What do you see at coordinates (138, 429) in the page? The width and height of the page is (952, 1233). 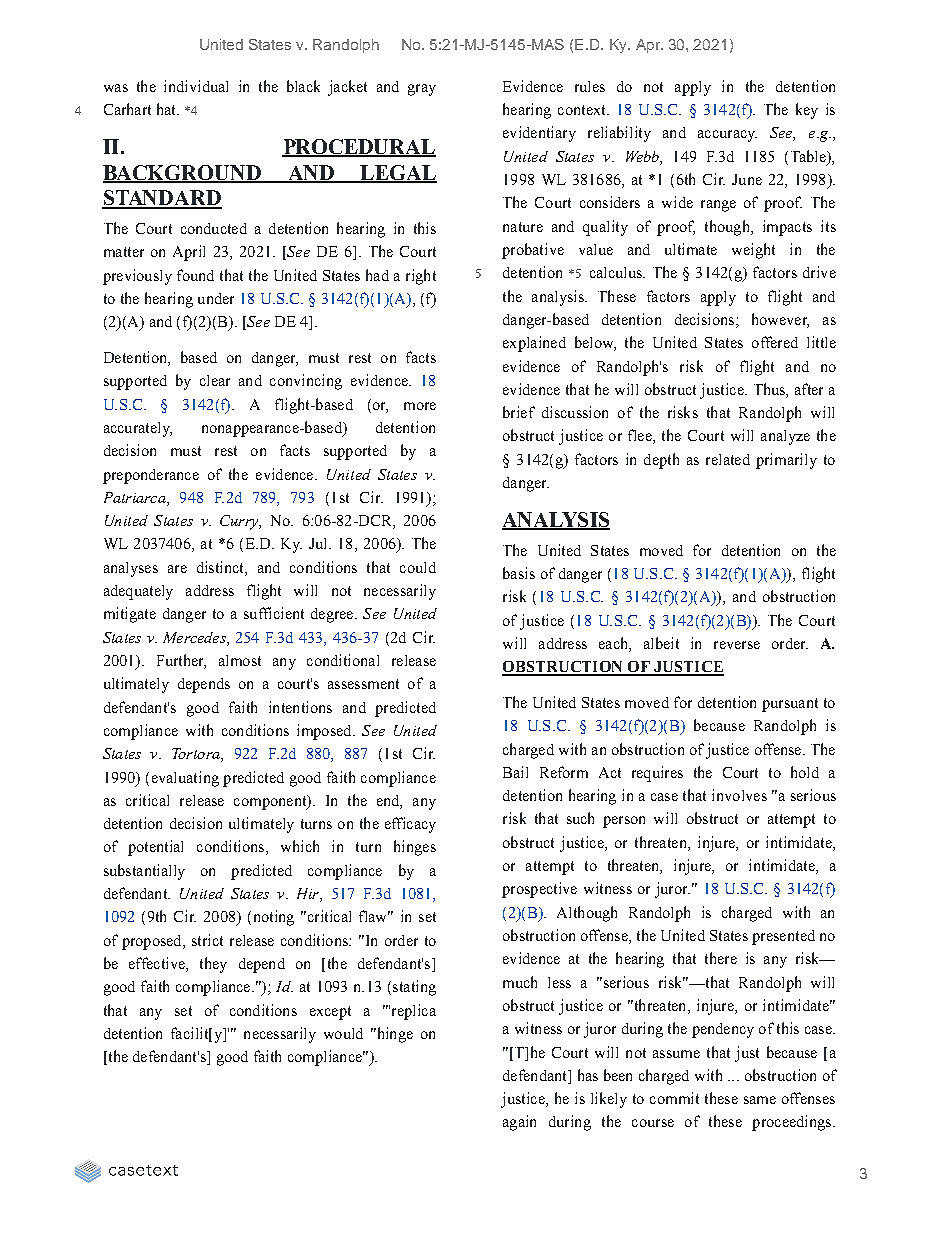 I see `accurately` at bounding box center [138, 429].
